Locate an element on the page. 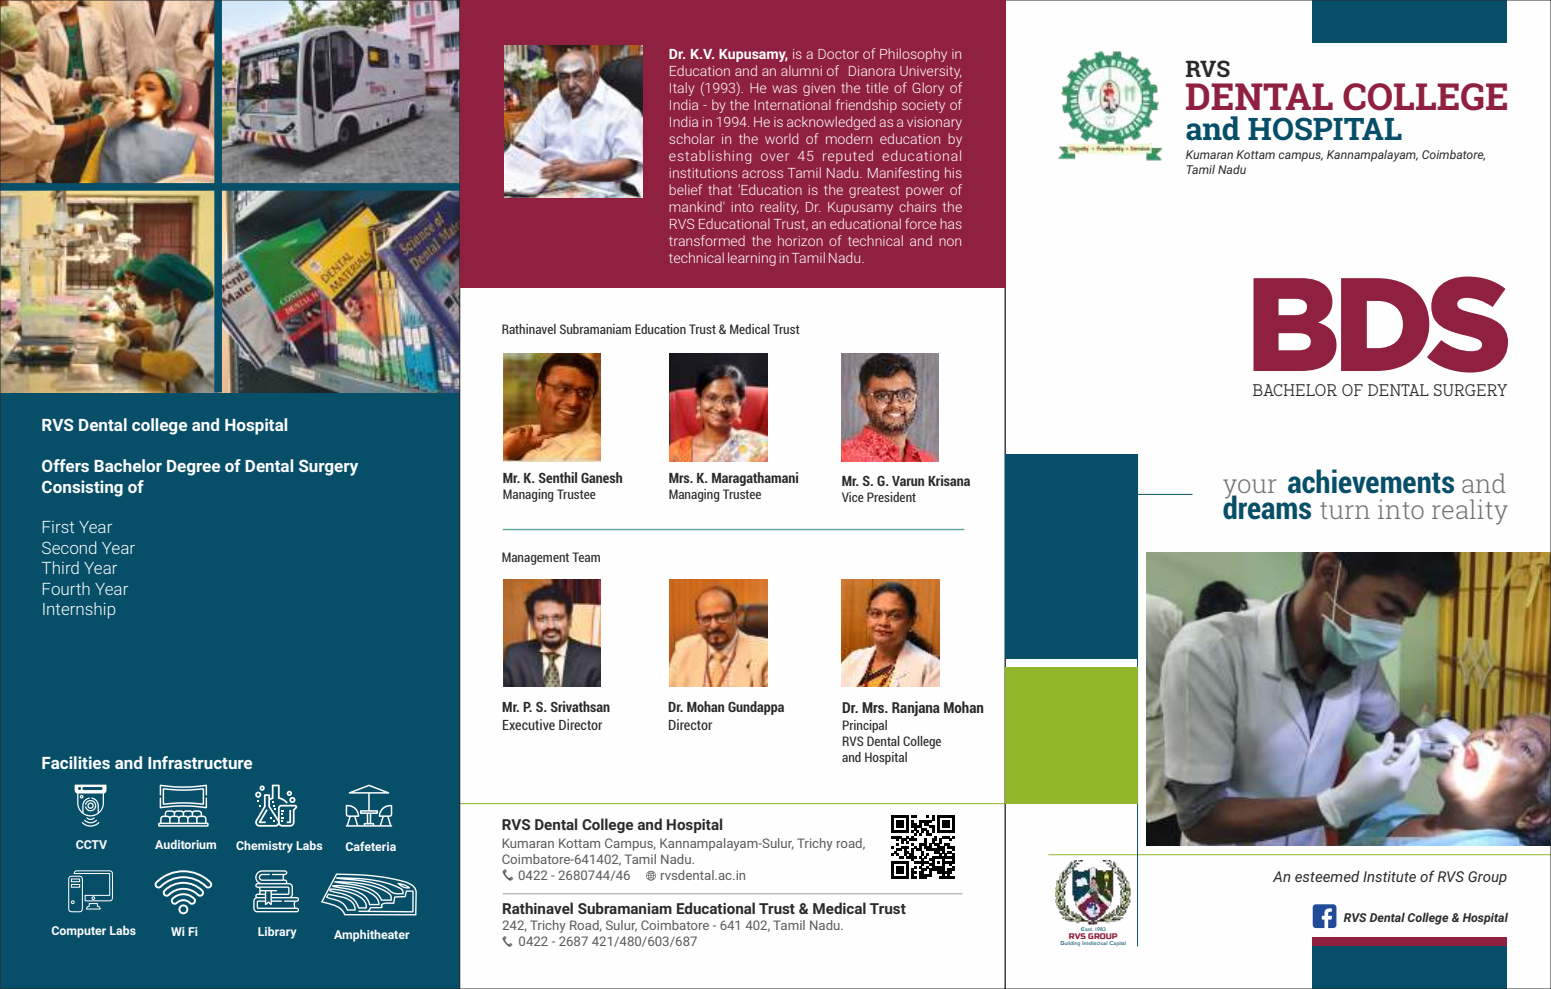  Team is located at coordinates (586, 557).
